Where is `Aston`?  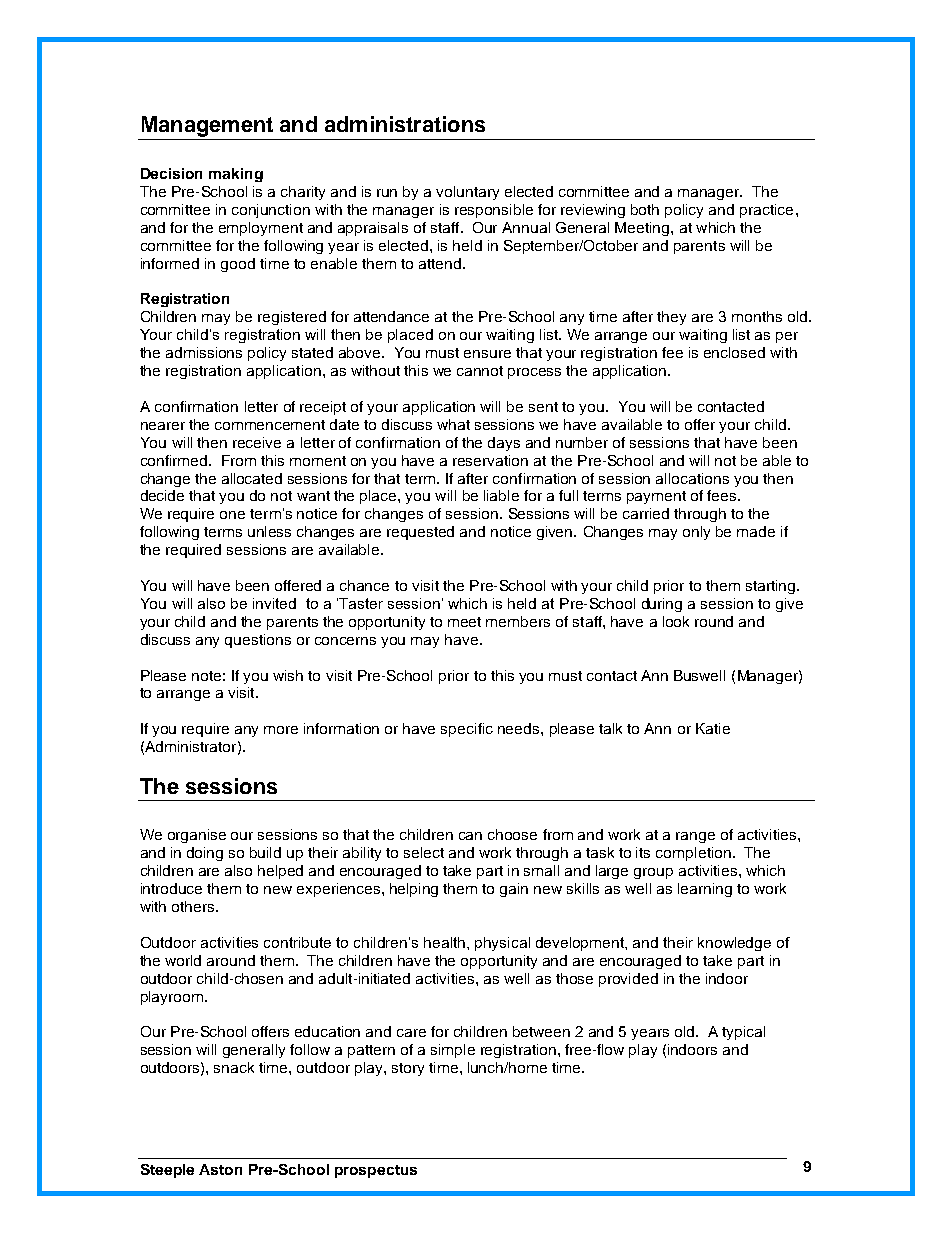
Aston is located at coordinates (220, 1169).
